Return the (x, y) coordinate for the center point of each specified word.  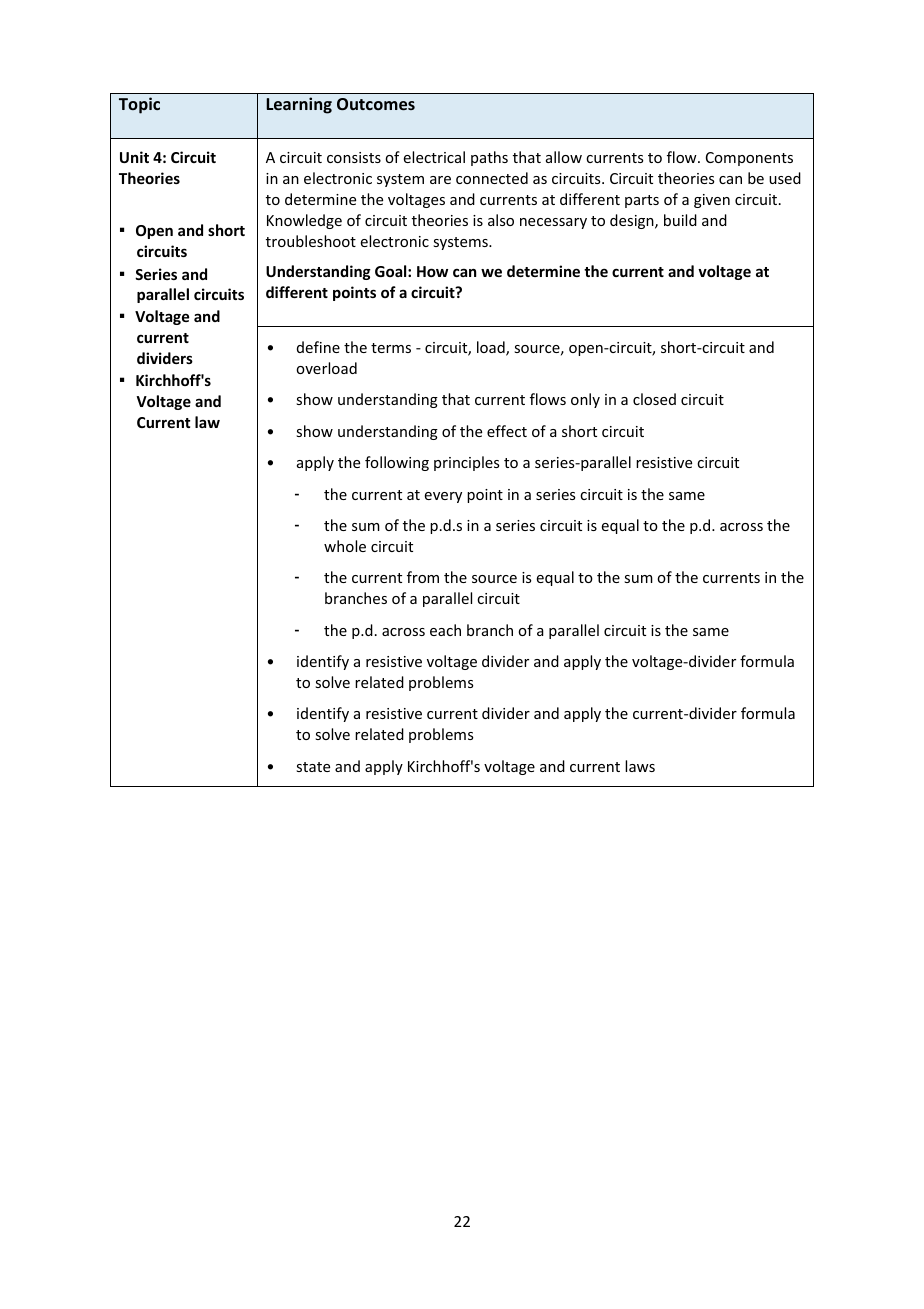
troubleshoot (311, 241)
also (501, 220)
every (443, 497)
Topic (139, 105)
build (680, 220)
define (318, 347)
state (313, 767)
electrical (434, 157)
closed (654, 399)
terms (391, 348)
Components (749, 159)
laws (640, 766)
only (585, 400)
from (423, 577)
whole (345, 546)
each (445, 630)
